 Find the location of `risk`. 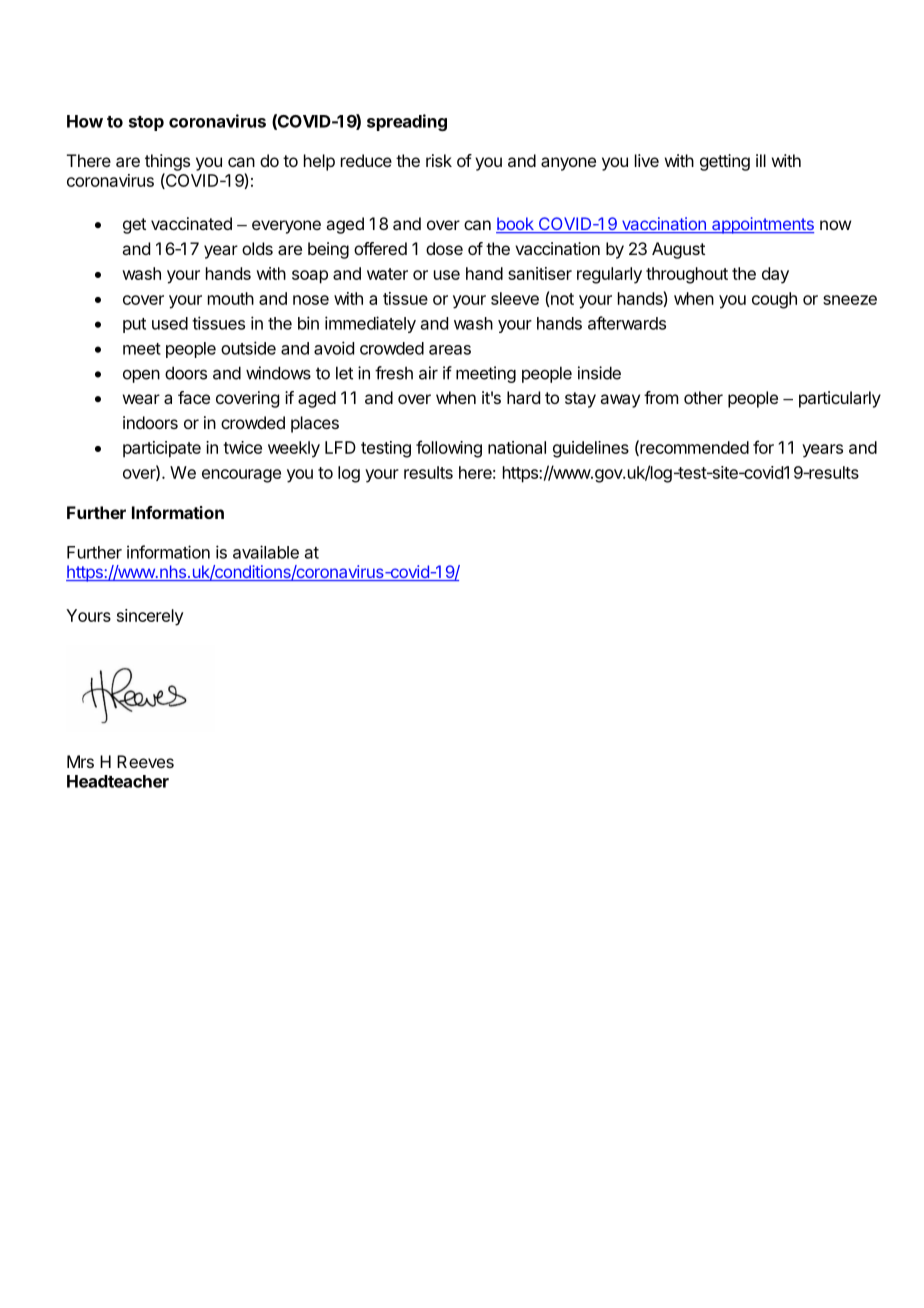

risk is located at coordinates (439, 160).
